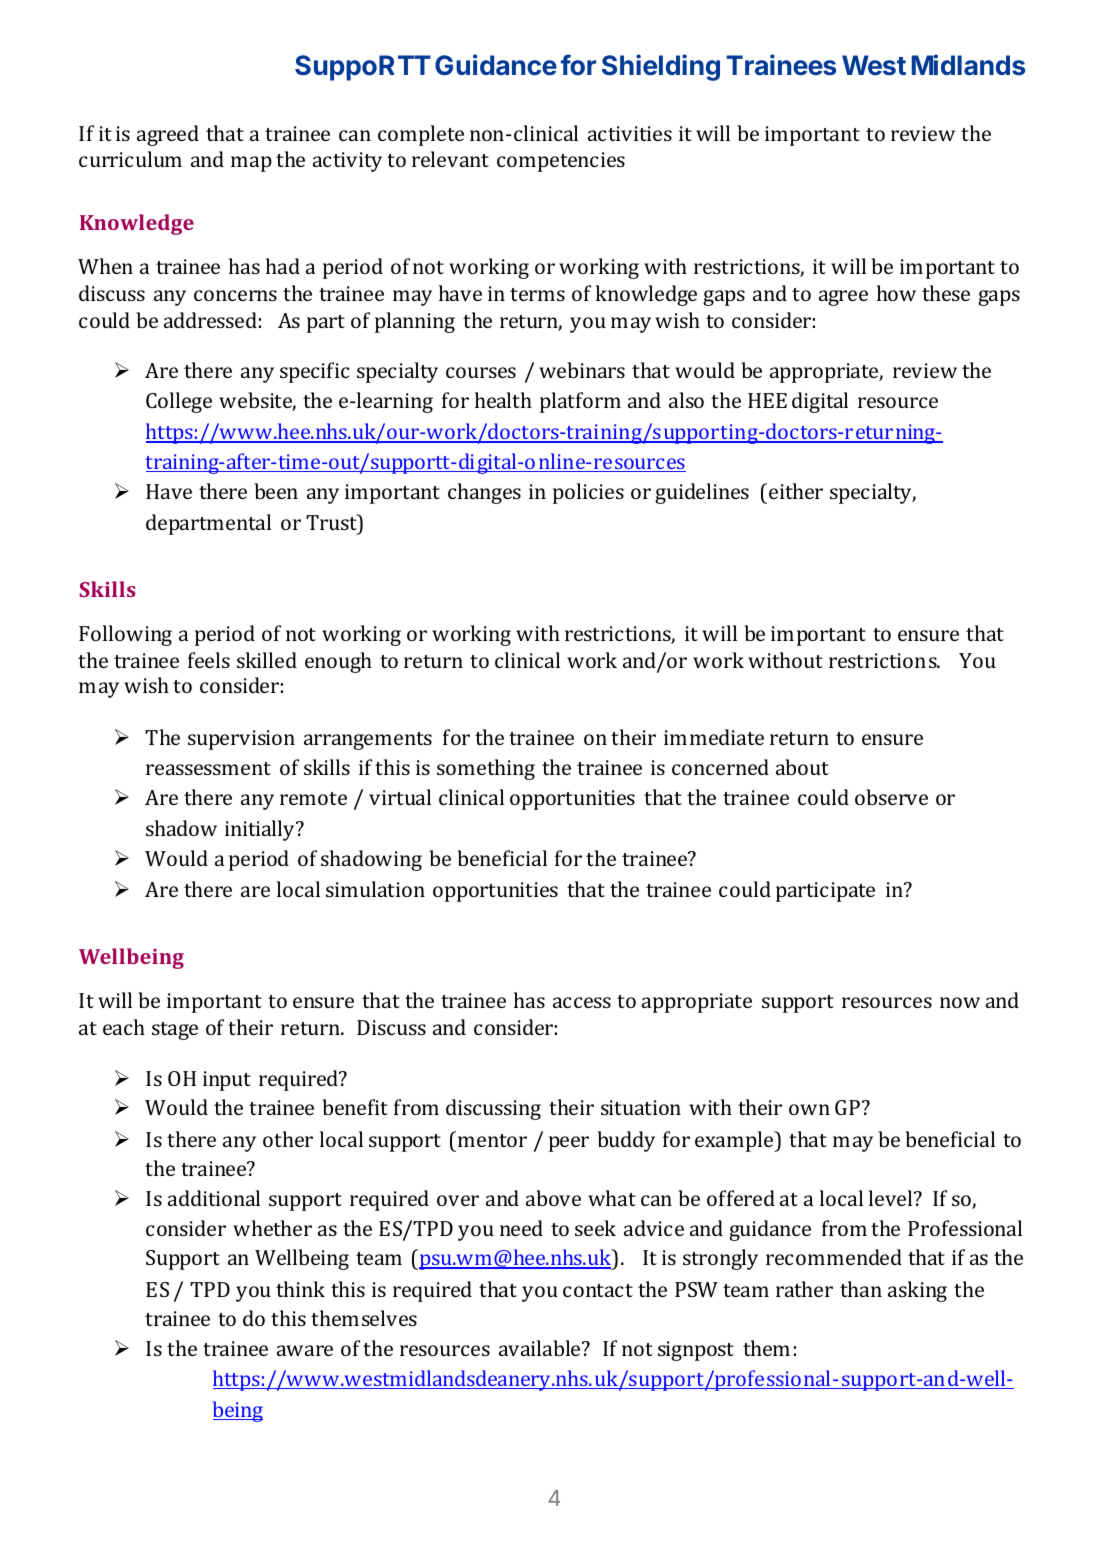 Image resolution: width=1105 pixels, height=1563 pixels. What do you see at coordinates (561, 162) in the screenshot?
I see `competencies` at bounding box center [561, 162].
